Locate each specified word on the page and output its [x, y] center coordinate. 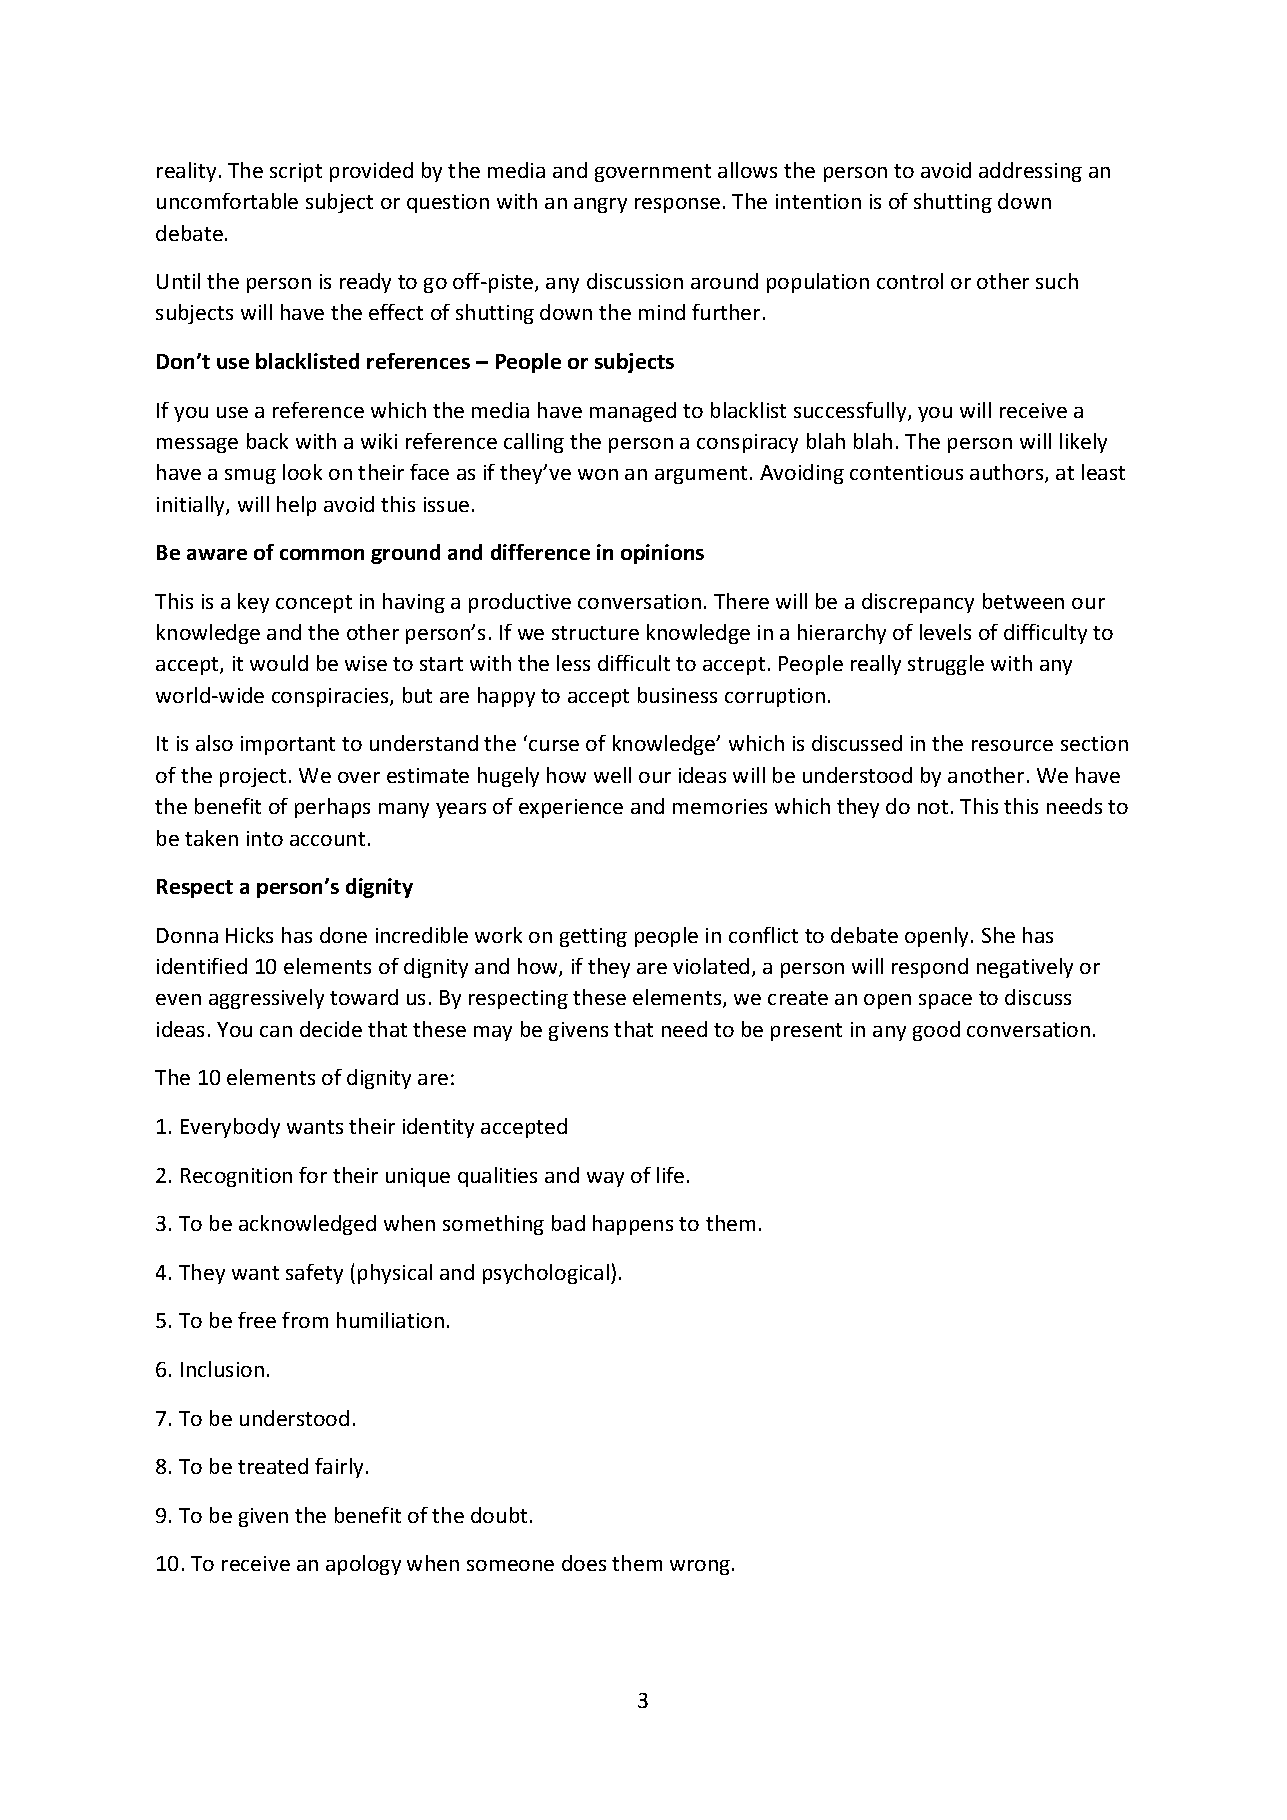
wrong [701, 1567]
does [584, 1563]
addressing [1030, 172]
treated [273, 1466]
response [677, 205]
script [296, 172]
